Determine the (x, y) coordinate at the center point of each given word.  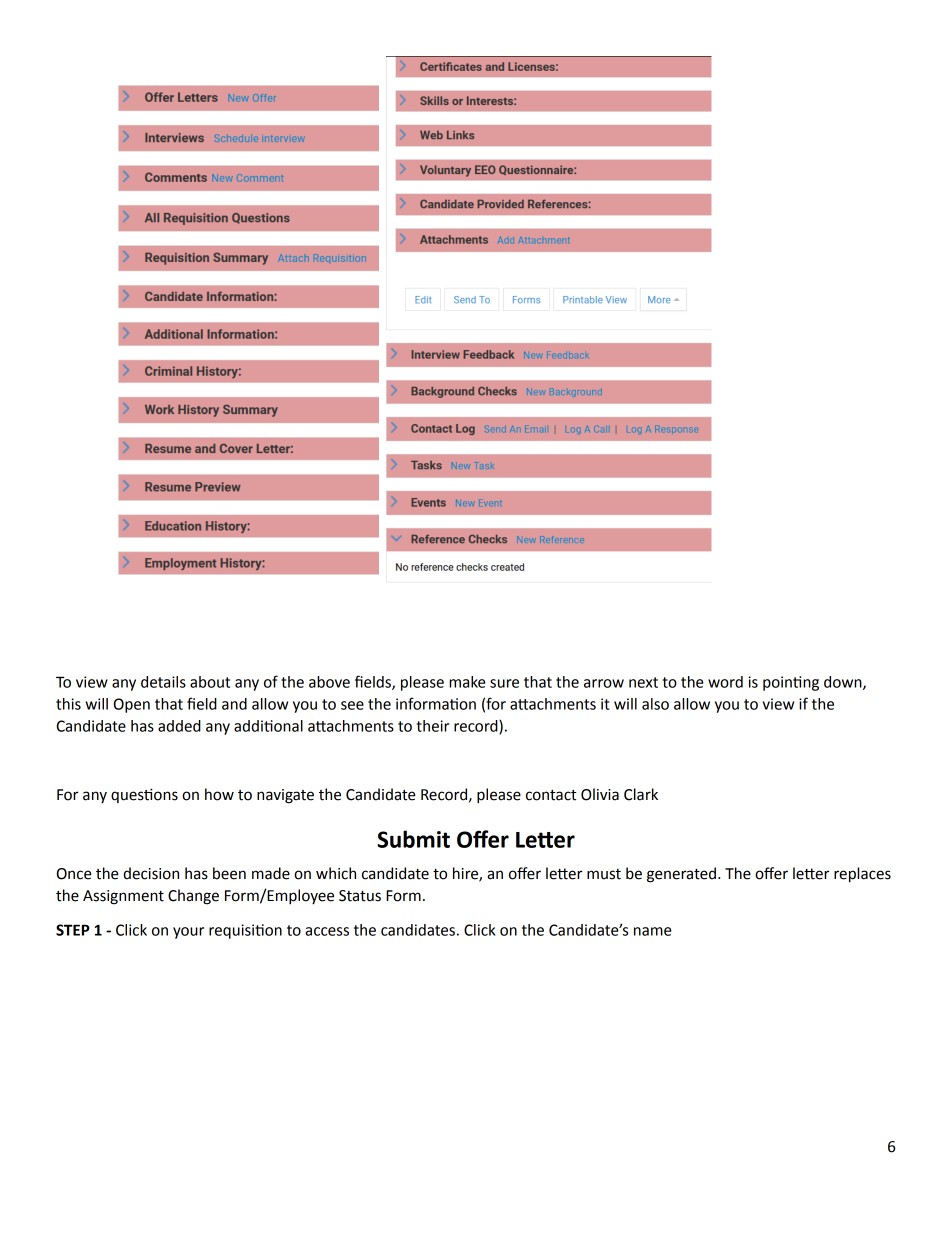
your (188, 933)
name (653, 931)
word (725, 682)
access (327, 931)
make (467, 682)
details (163, 682)
